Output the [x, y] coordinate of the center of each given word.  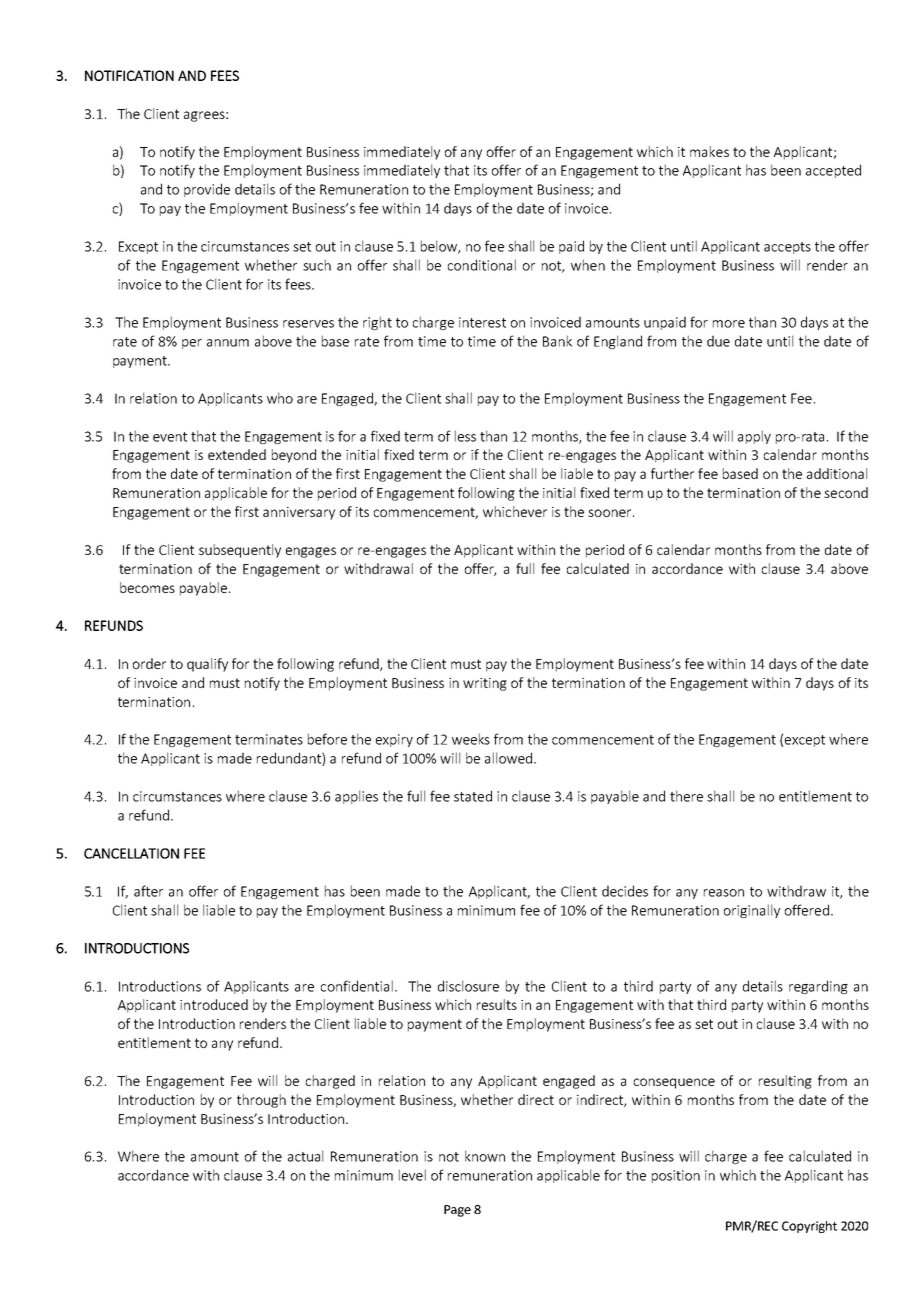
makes [709, 151]
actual [305, 1156]
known [485, 1156]
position [676, 1176]
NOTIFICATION [129, 75]
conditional [482, 265]
